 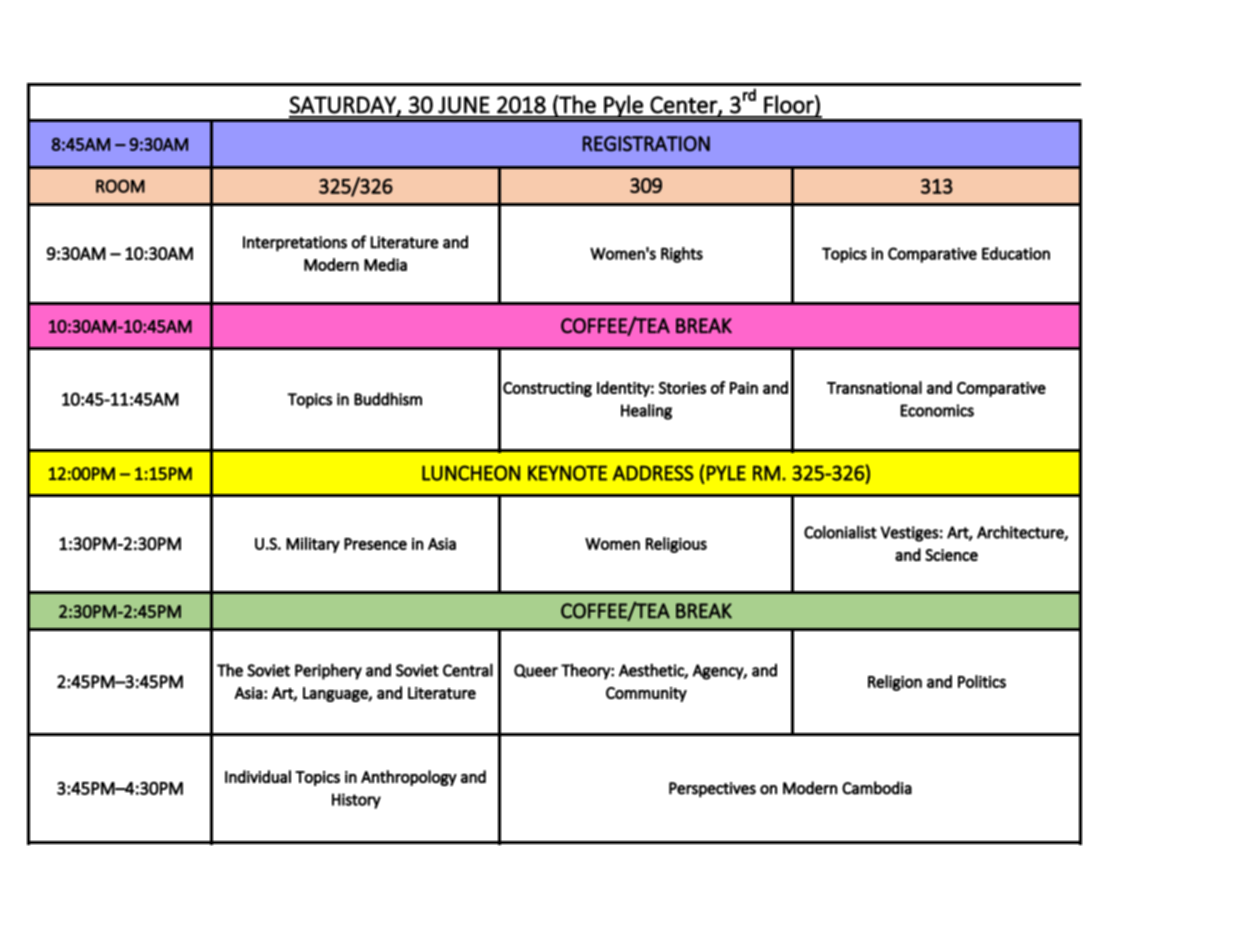 What do you see at coordinates (120, 186) in the document?
I see `ROOM` at bounding box center [120, 186].
